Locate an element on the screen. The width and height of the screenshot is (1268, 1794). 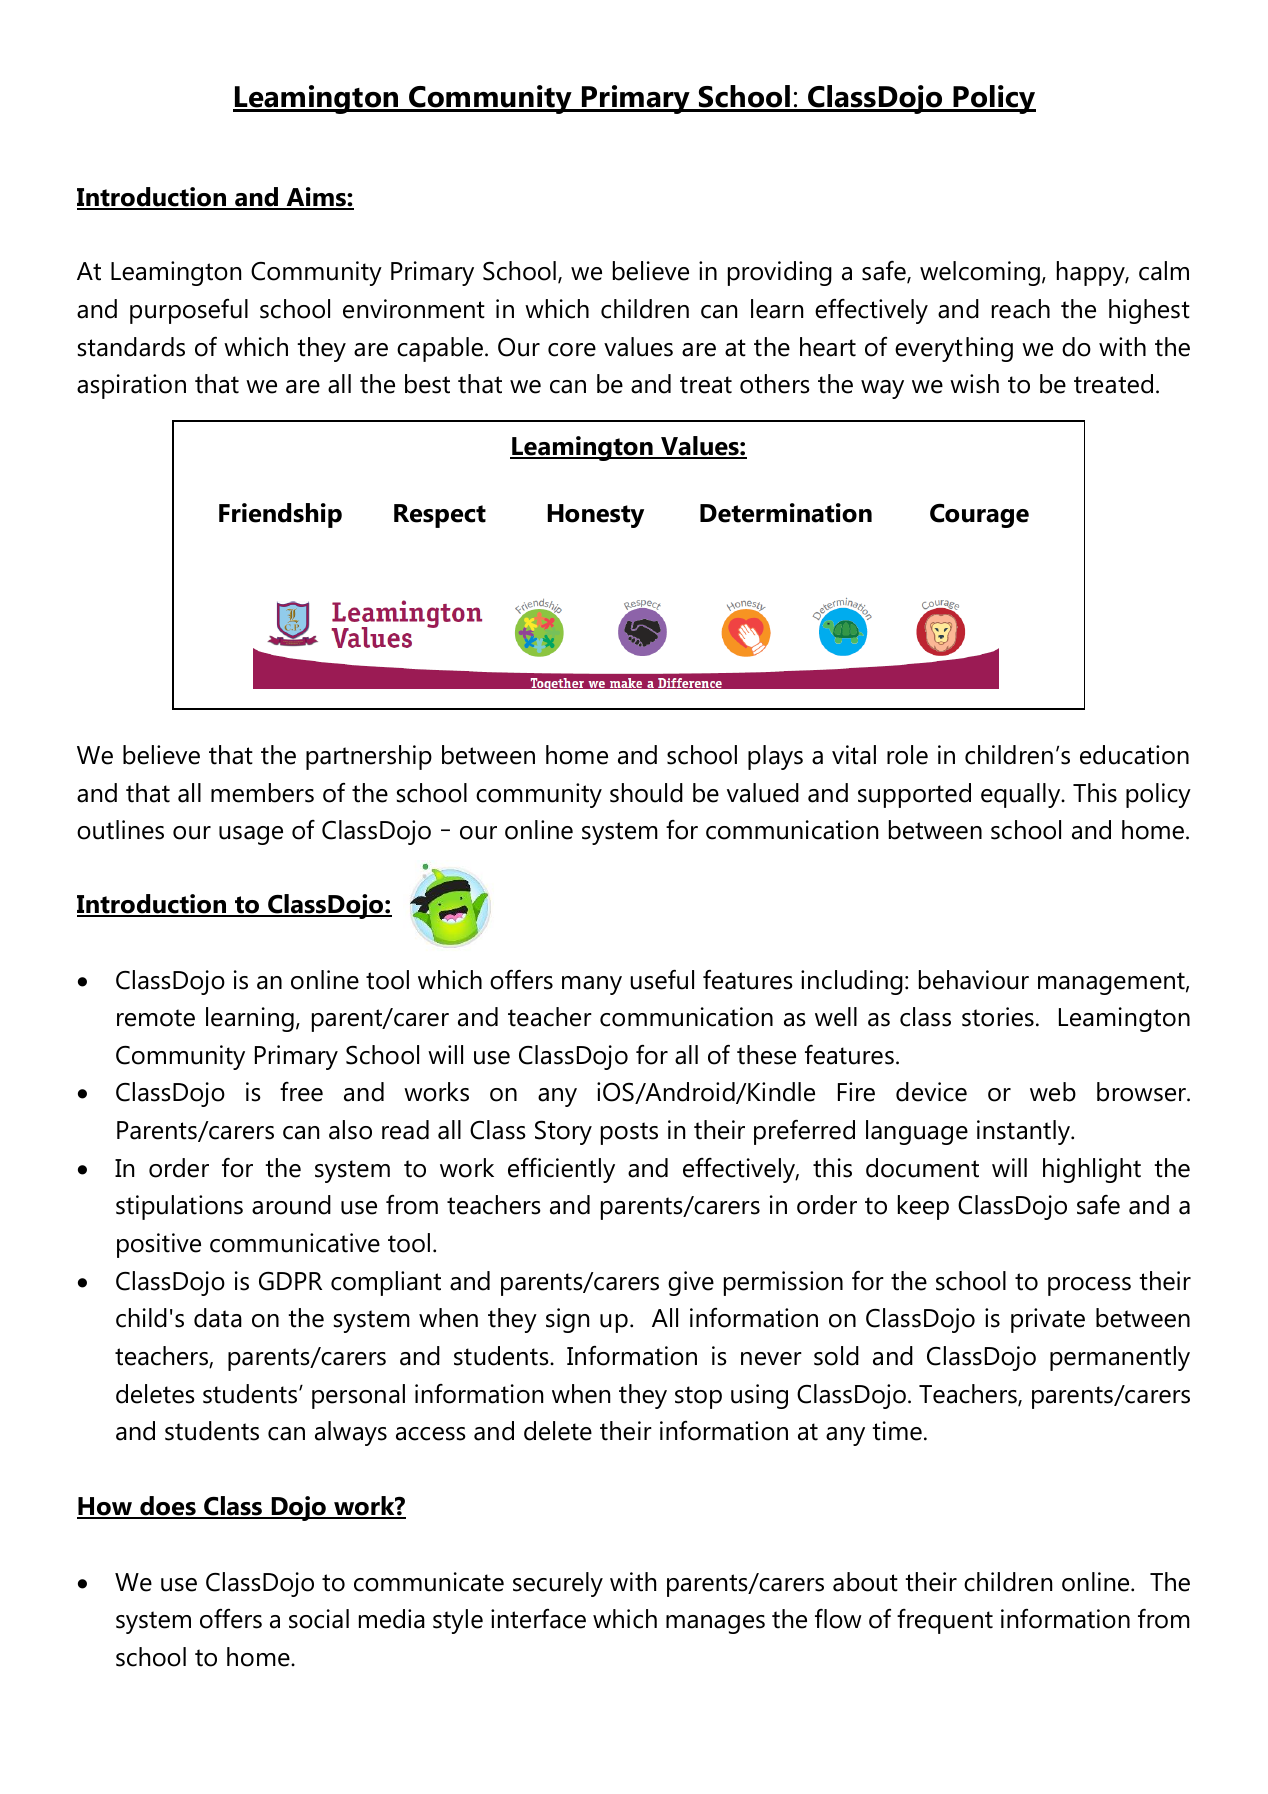
core is located at coordinates (572, 350).
